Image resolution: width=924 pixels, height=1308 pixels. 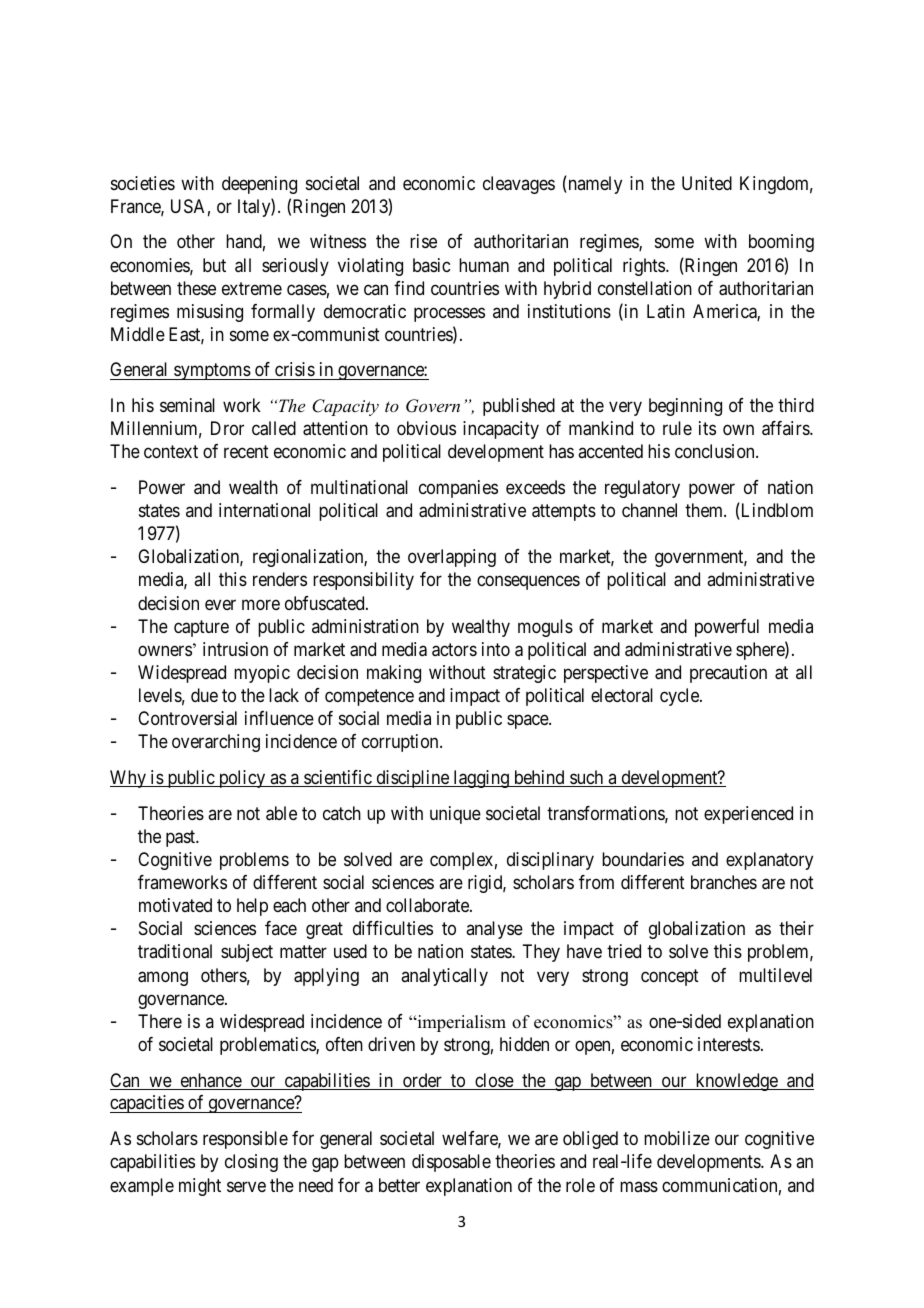 What do you see at coordinates (670, 977) in the screenshot?
I see `concept` at bounding box center [670, 977].
